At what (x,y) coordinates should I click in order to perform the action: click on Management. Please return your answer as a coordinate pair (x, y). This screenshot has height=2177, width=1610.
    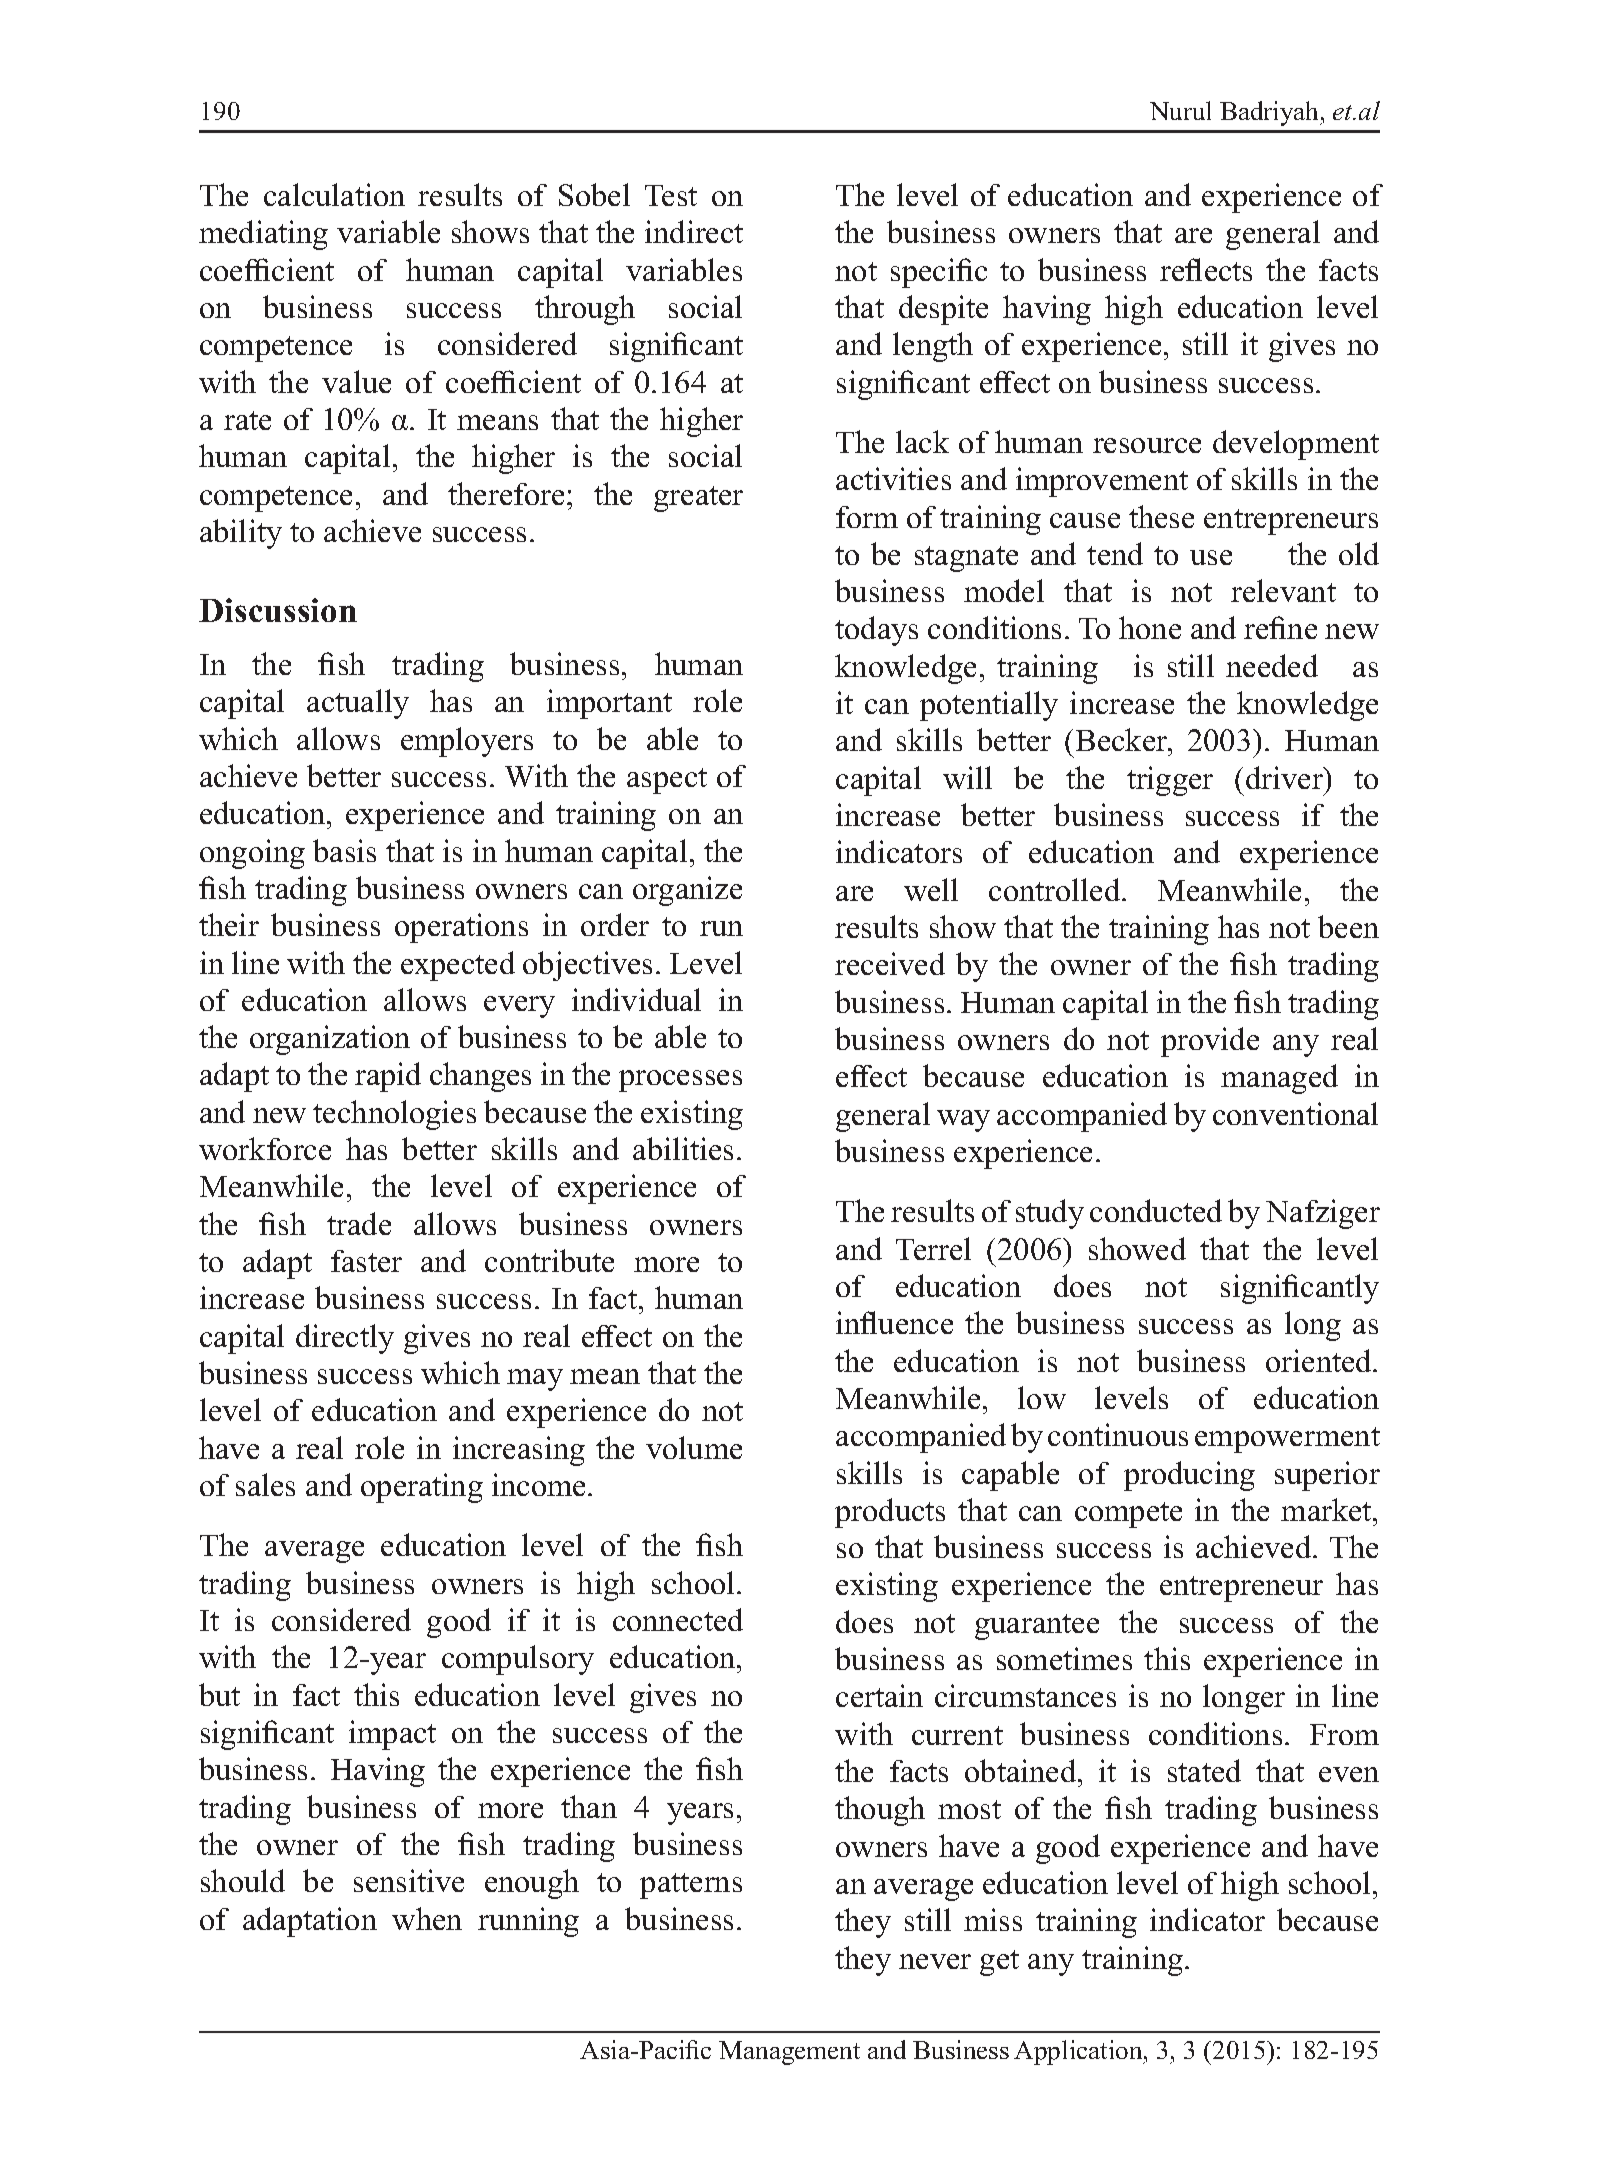
    Looking at the image, I should click on (789, 2053).
